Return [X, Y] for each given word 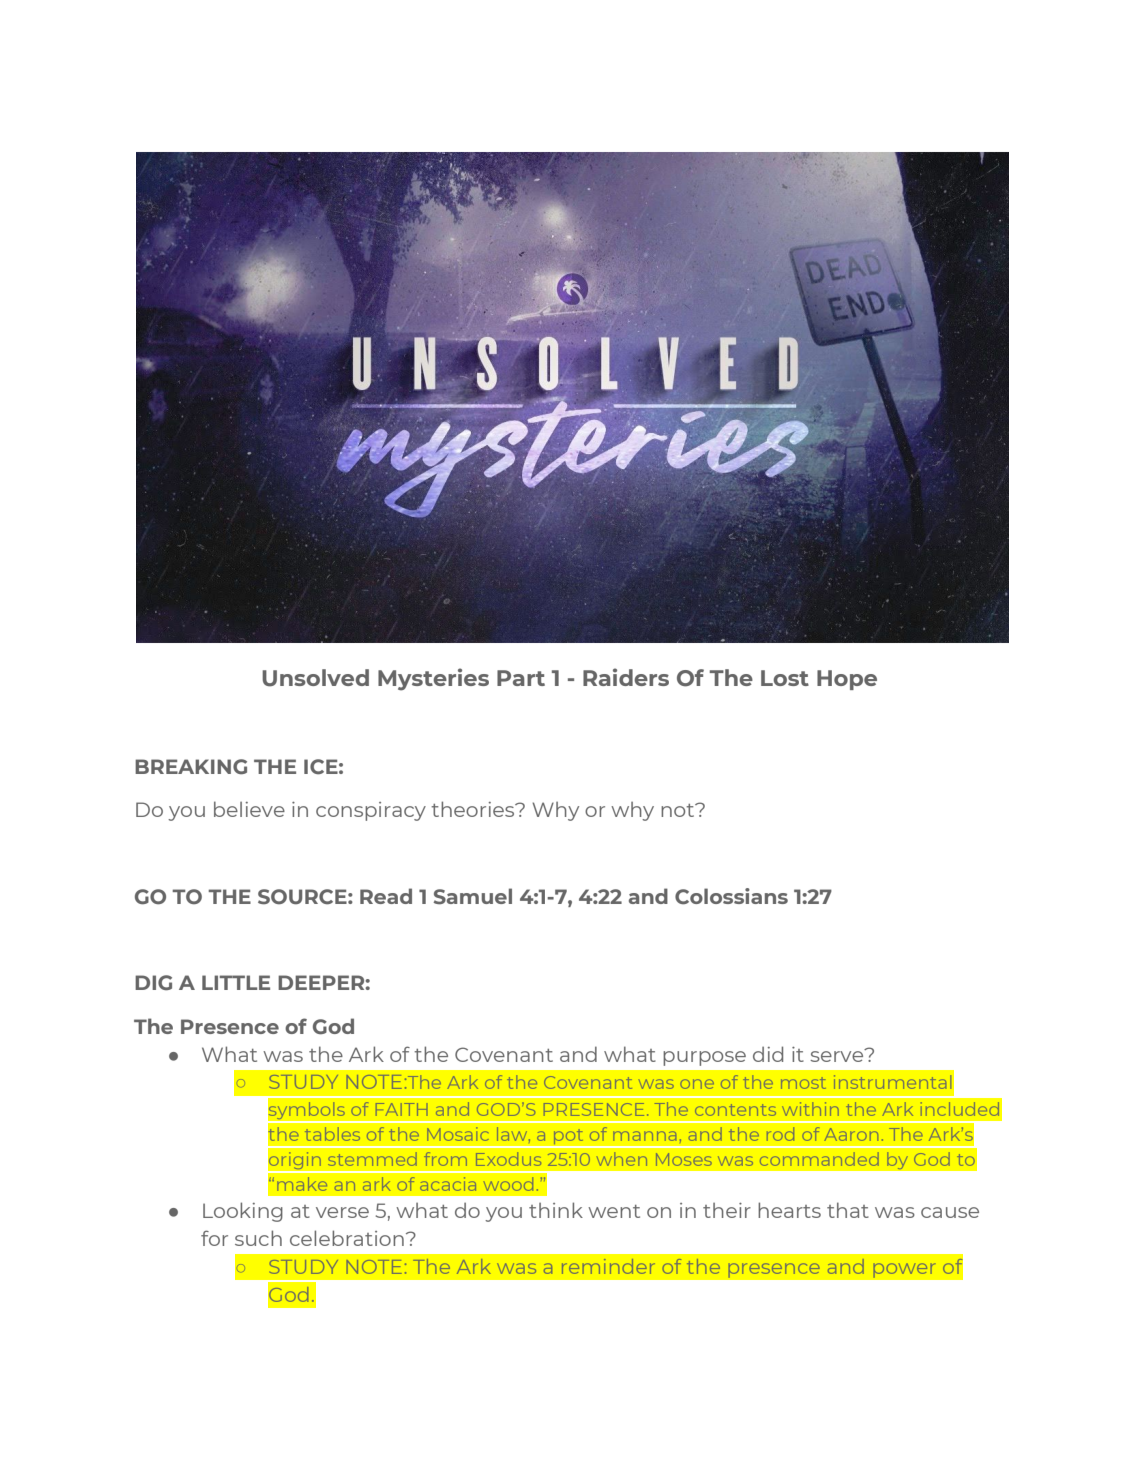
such [258, 1238]
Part [521, 678]
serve [838, 1055]
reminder [608, 1266]
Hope [847, 680]
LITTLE [236, 982]
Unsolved [315, 678]
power [904, 1270]
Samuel [472, 896]
